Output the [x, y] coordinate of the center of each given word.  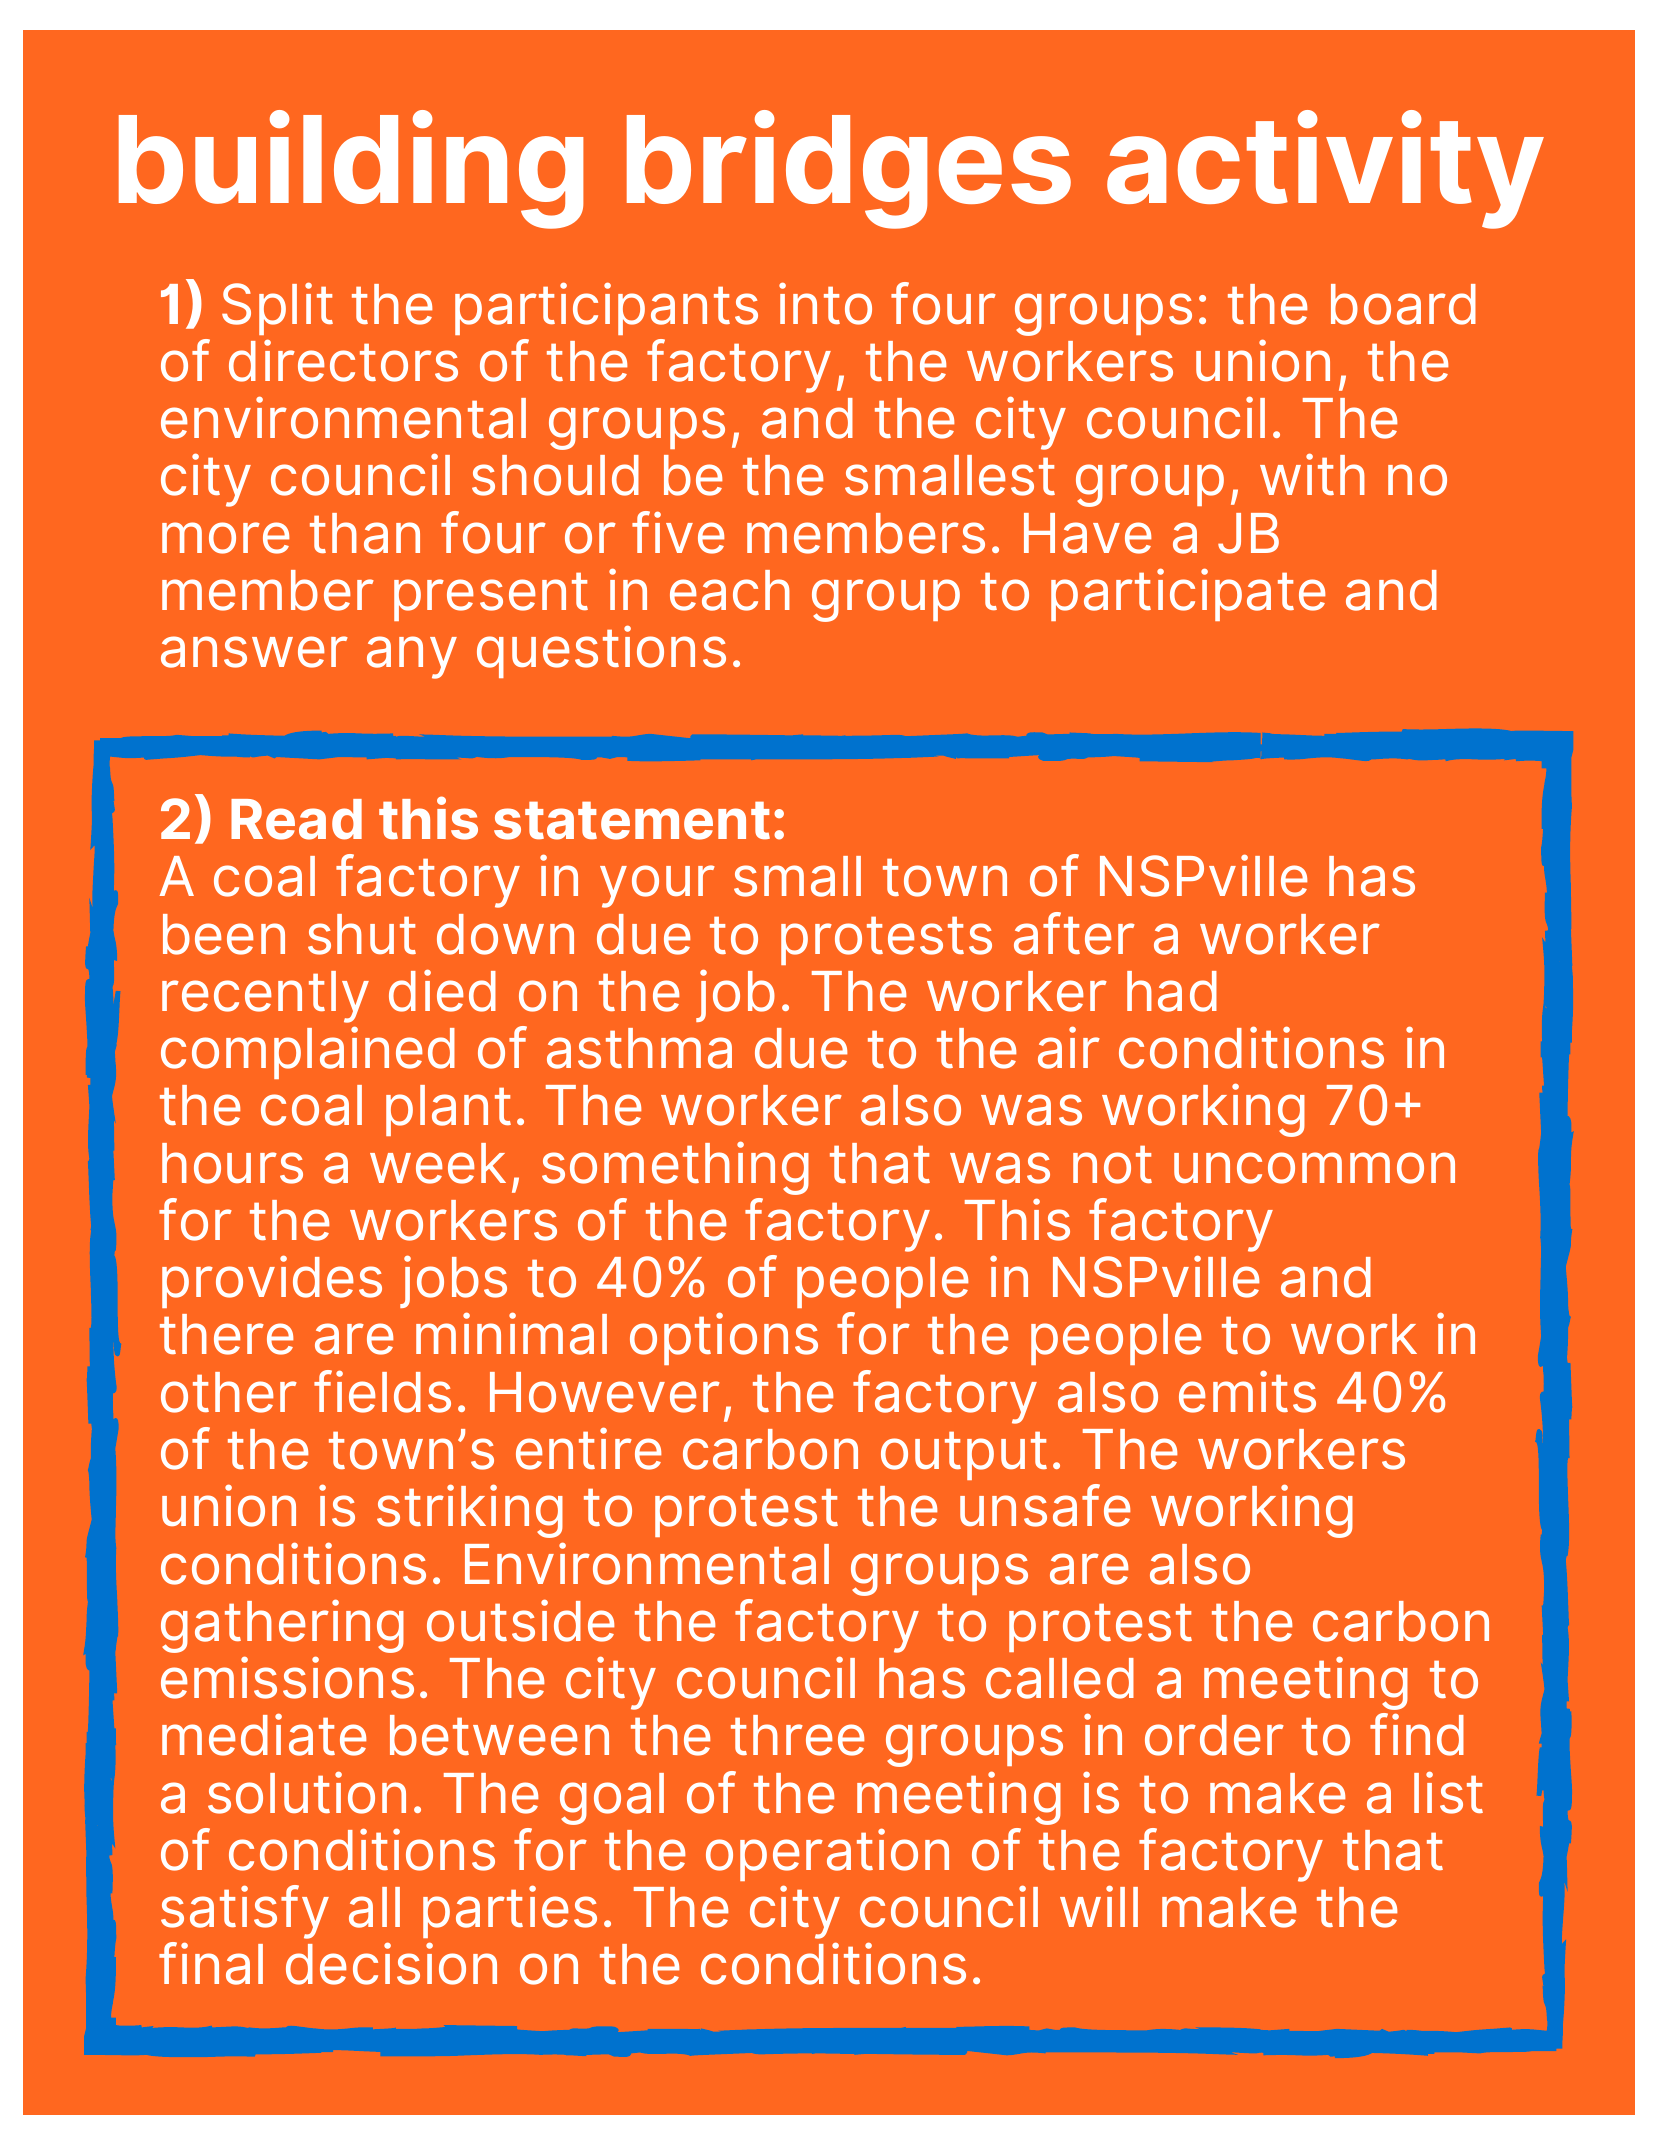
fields [382, 1391]
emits [1247, 1391]
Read [296, 819]
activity [1325, 169]
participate [1188, 594]
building [351, 169]
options [724, 1338]
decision [391, 1963]
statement [632, 820]
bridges [849, 169]
